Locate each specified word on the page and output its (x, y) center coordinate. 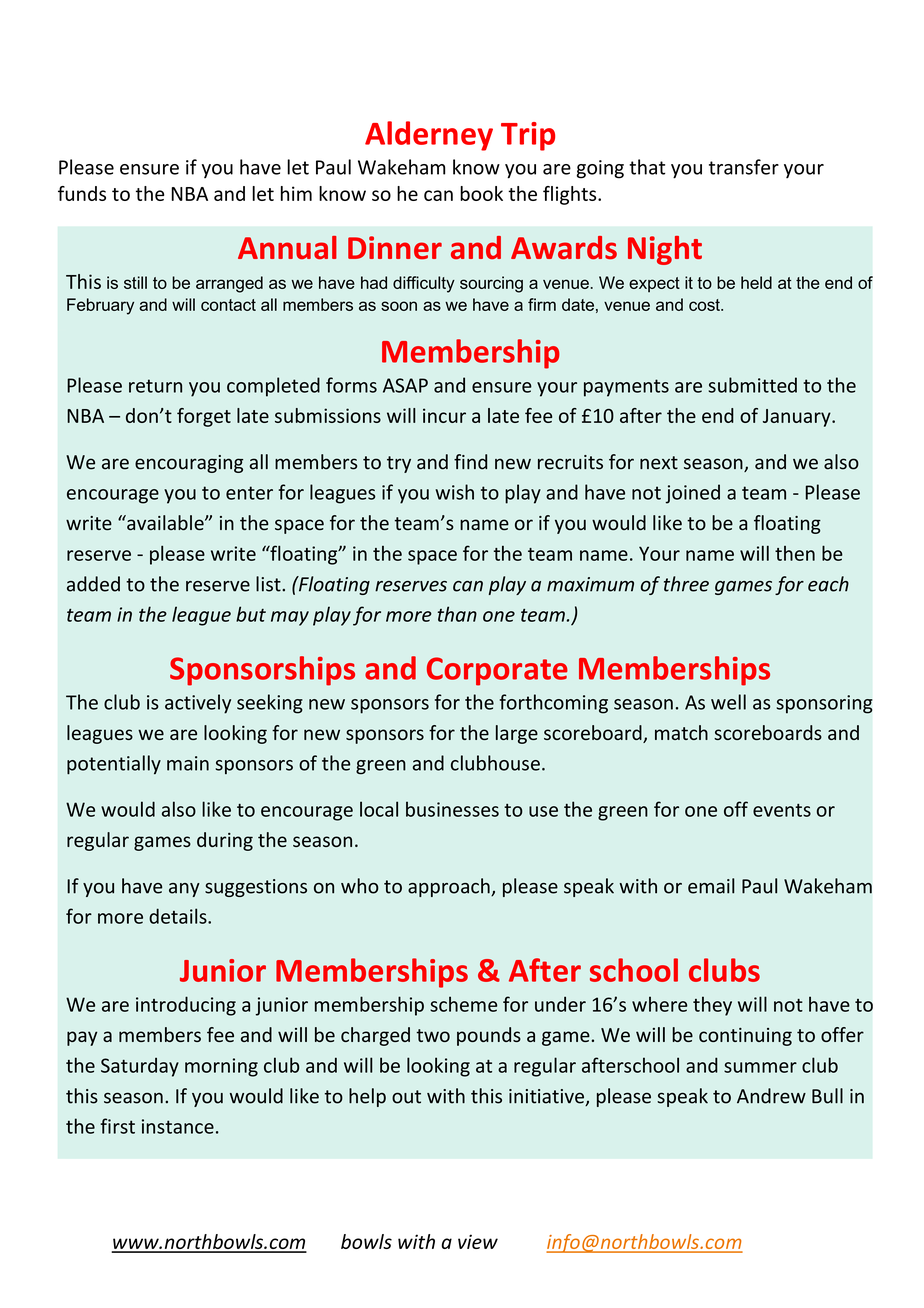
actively (198, 704)
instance (178, 1126)
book (481, 193)
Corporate (497, 671)
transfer (744, 167)
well (728, 702)
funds (82, 193)
